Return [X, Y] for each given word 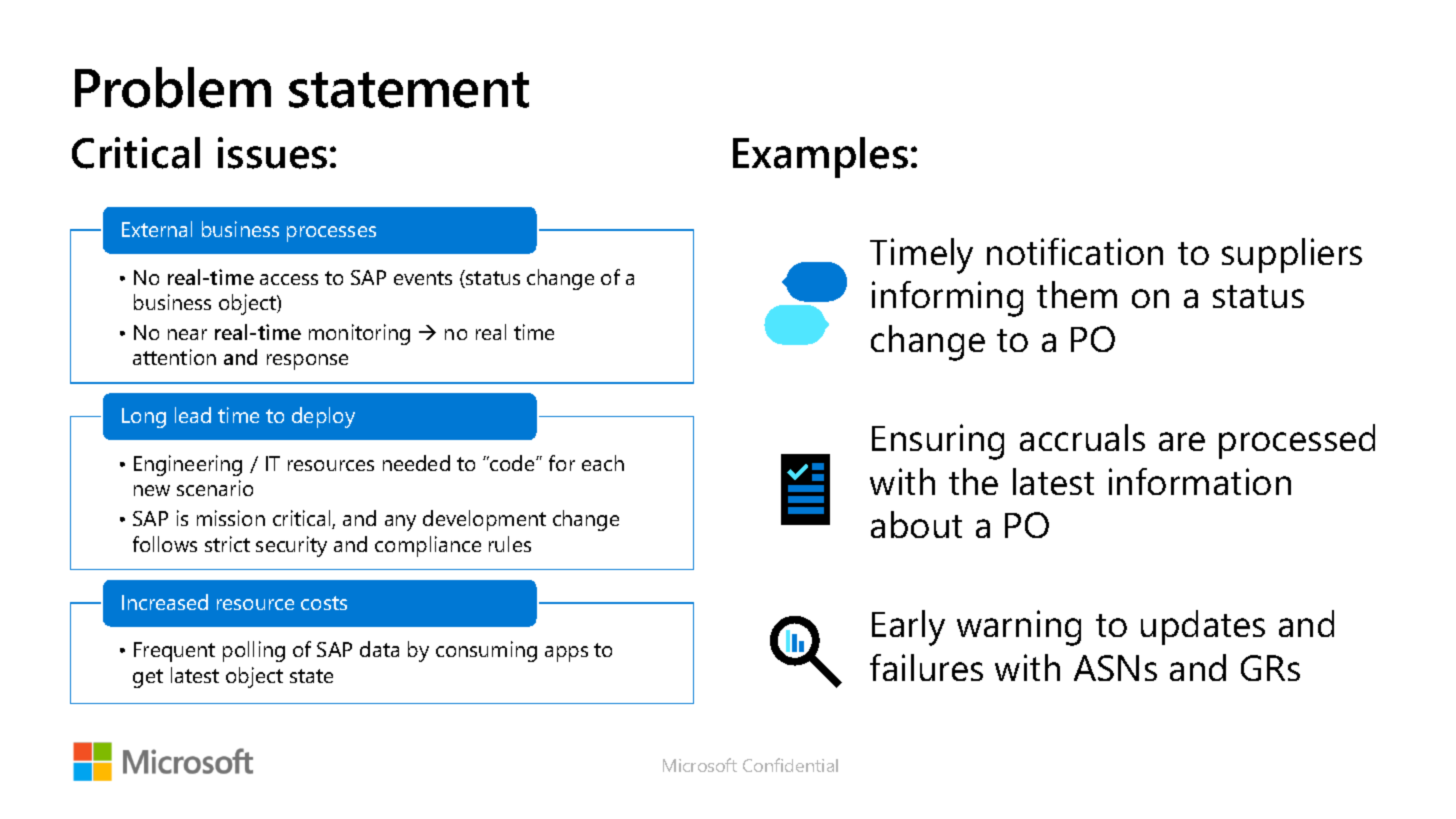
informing [947, 299]
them [1077, 294]
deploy [323, 417]
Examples [820, 157]
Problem [173, 87]
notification [1075, 251]
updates [1203, 627]
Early [908, 628]
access [289, 279]
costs [324, 603]
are [1182, 441]
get [148, 678]
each [603, 463]
